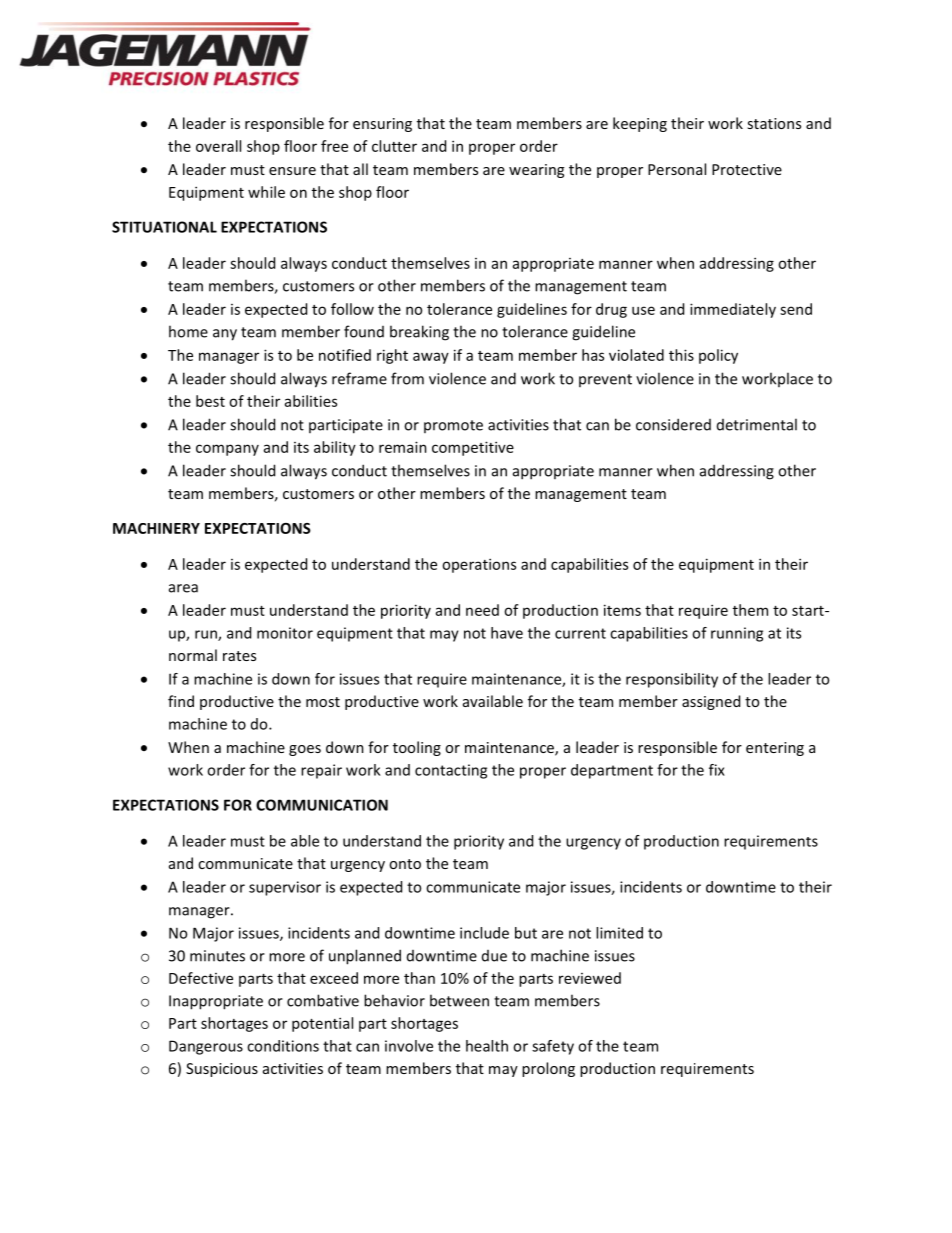 The height and width of the screenshot is (1233, 952). I want to click on health, so click(487, 1046).
